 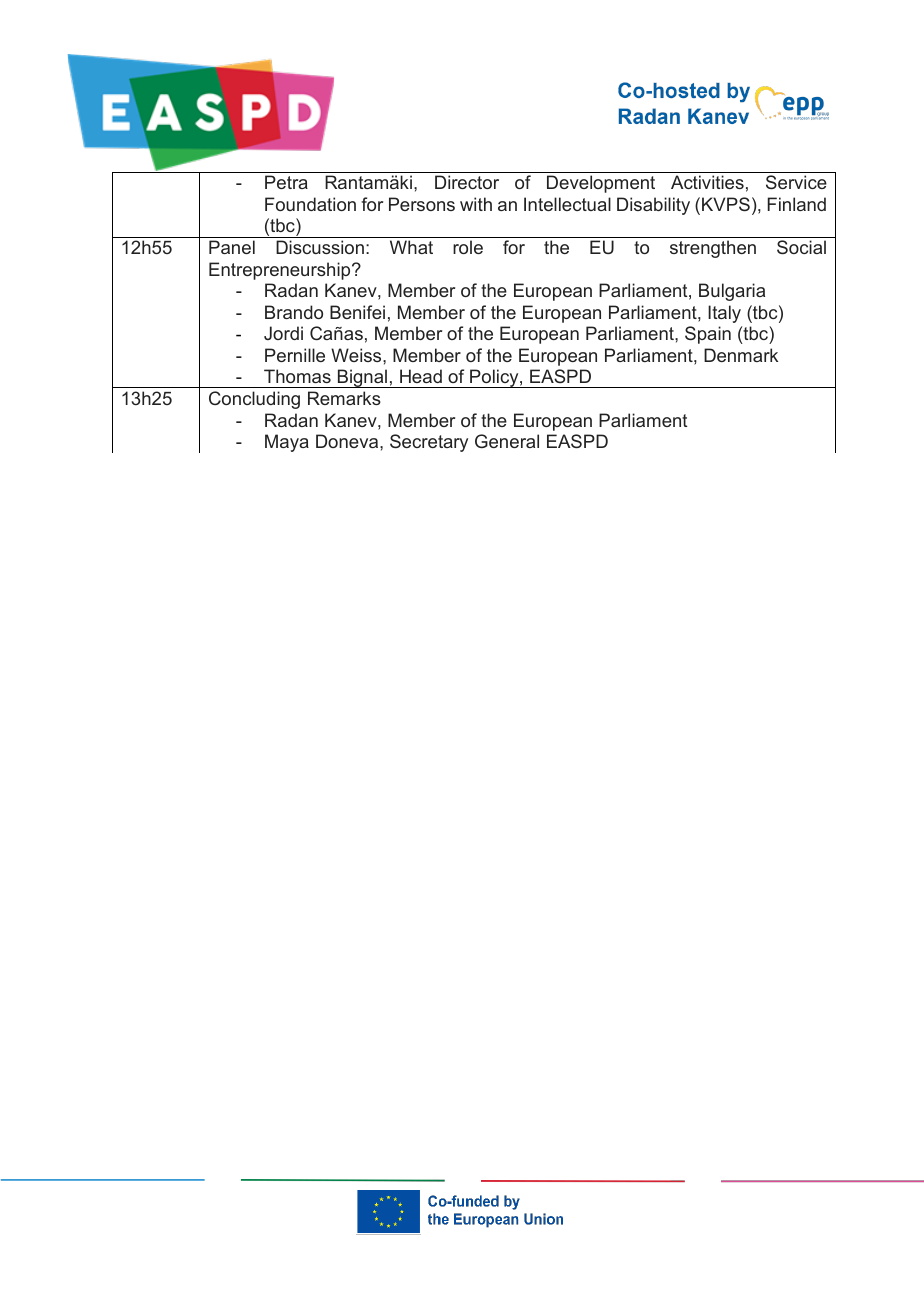 I want to click on Entrepreneurship, so click(x=281, y=271).
